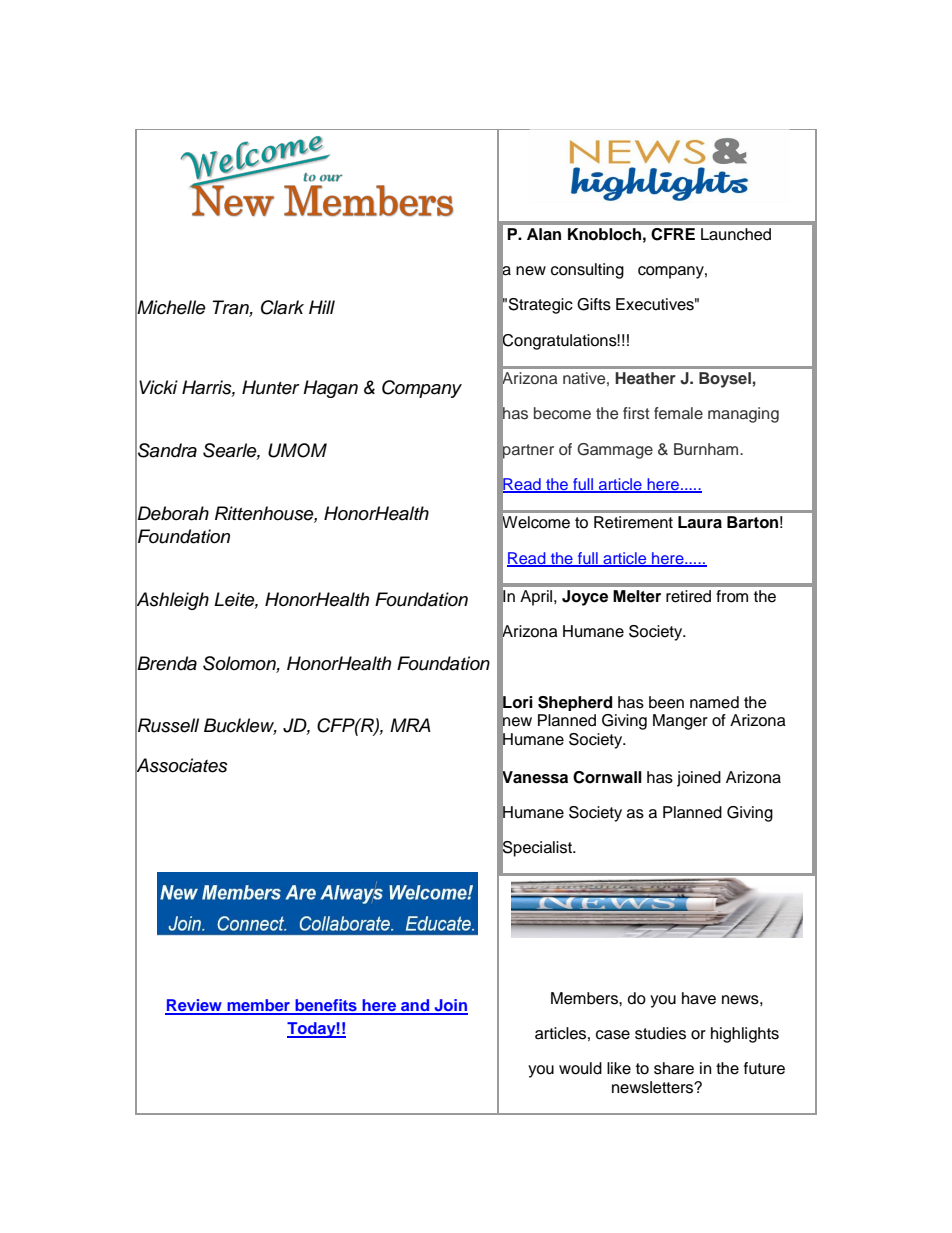 The width and height of the screenshot is (952, 1233). Describe the element at coordinates (660, 1033) in the screenshot. I see `studies` at that location.
